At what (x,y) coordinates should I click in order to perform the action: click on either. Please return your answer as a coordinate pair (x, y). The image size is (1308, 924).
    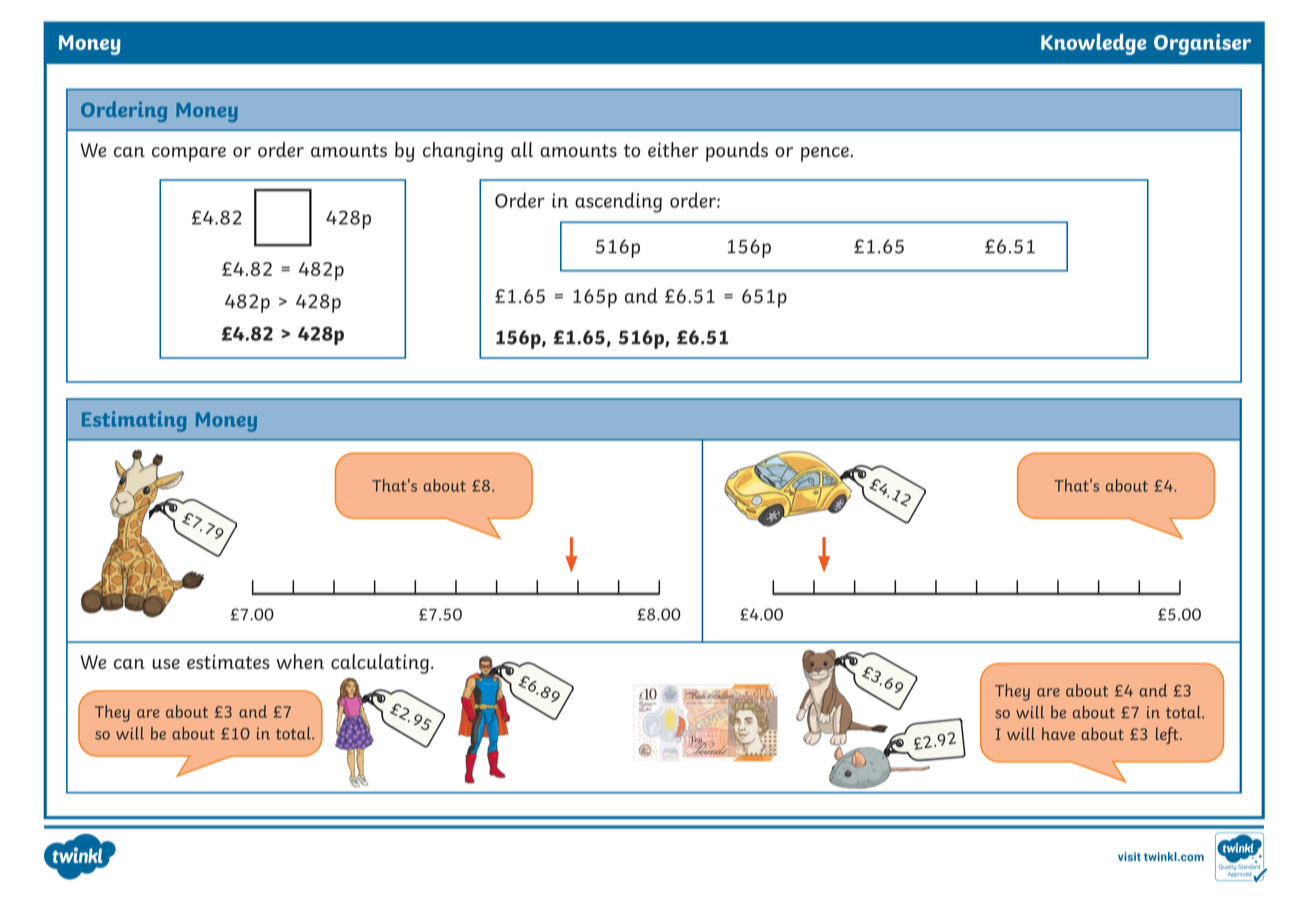
    Looking at the image, I should click on (673, 149).
